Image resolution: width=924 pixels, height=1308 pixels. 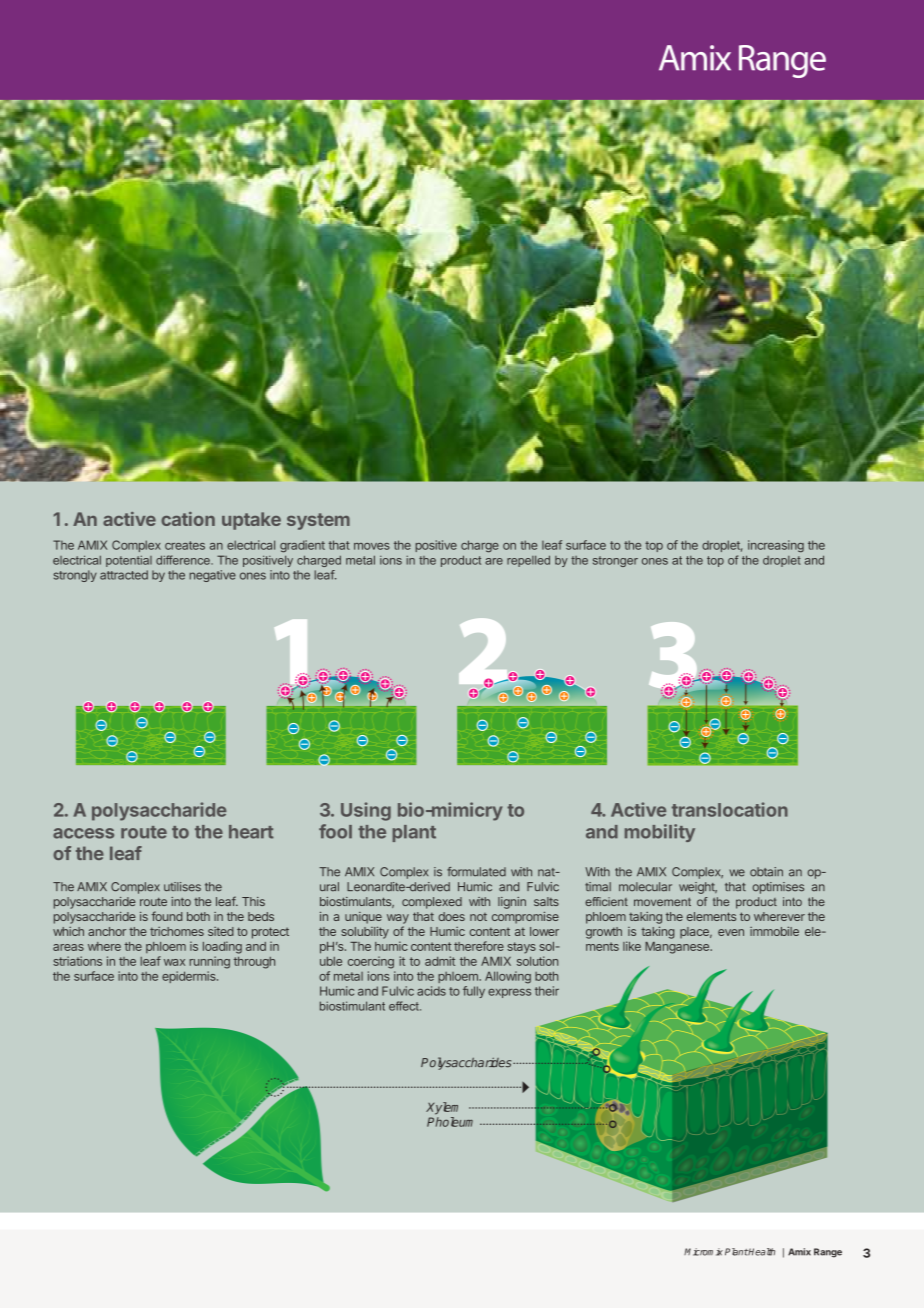 I want to click on repelled, so click(x=528, y=561).
